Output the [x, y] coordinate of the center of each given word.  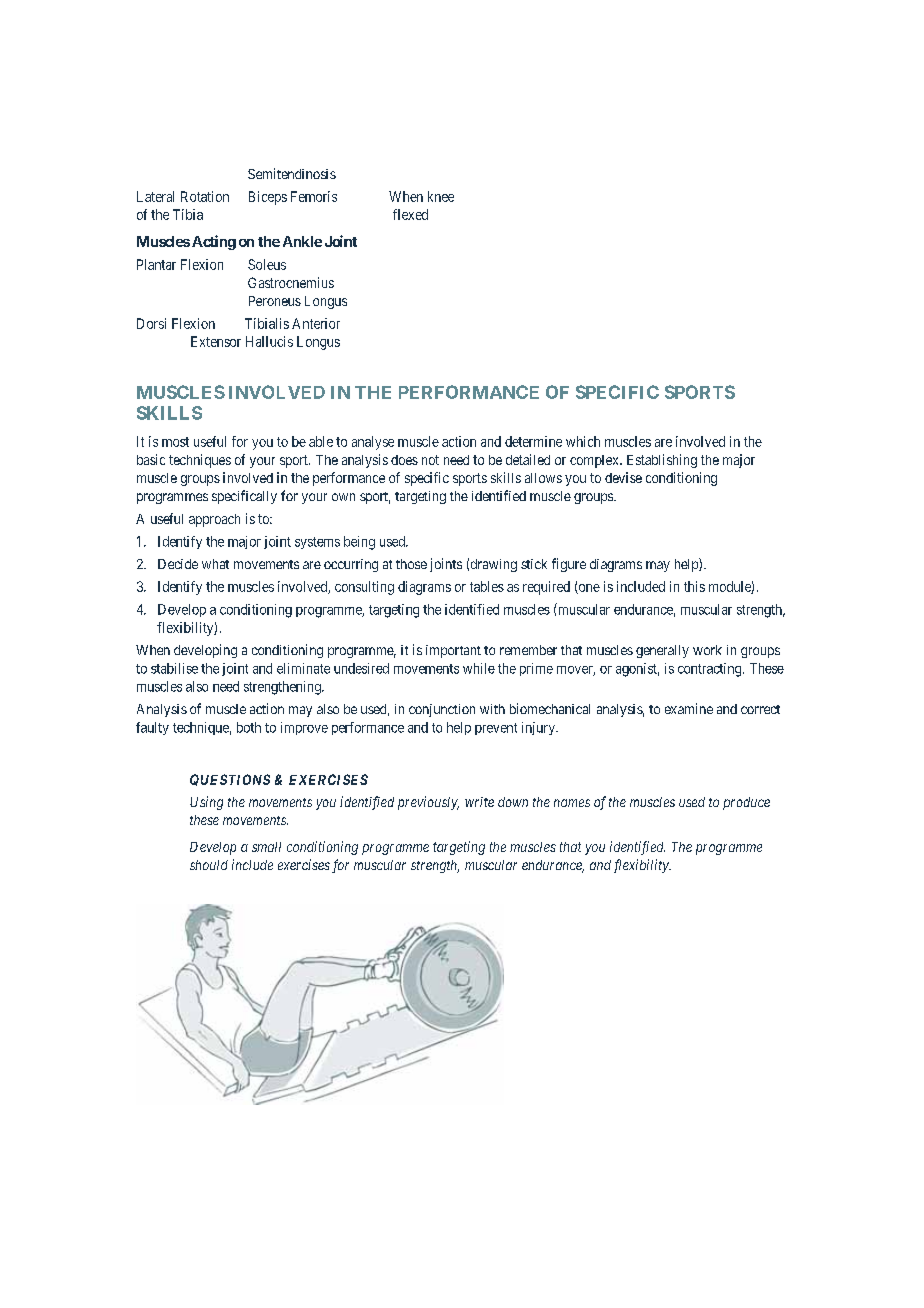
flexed [410, 214]
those [411, 564]
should [209, 865]
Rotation [205, 196]
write [479, 802]
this [694, 586]
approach [214, 520]
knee [441, 196]
